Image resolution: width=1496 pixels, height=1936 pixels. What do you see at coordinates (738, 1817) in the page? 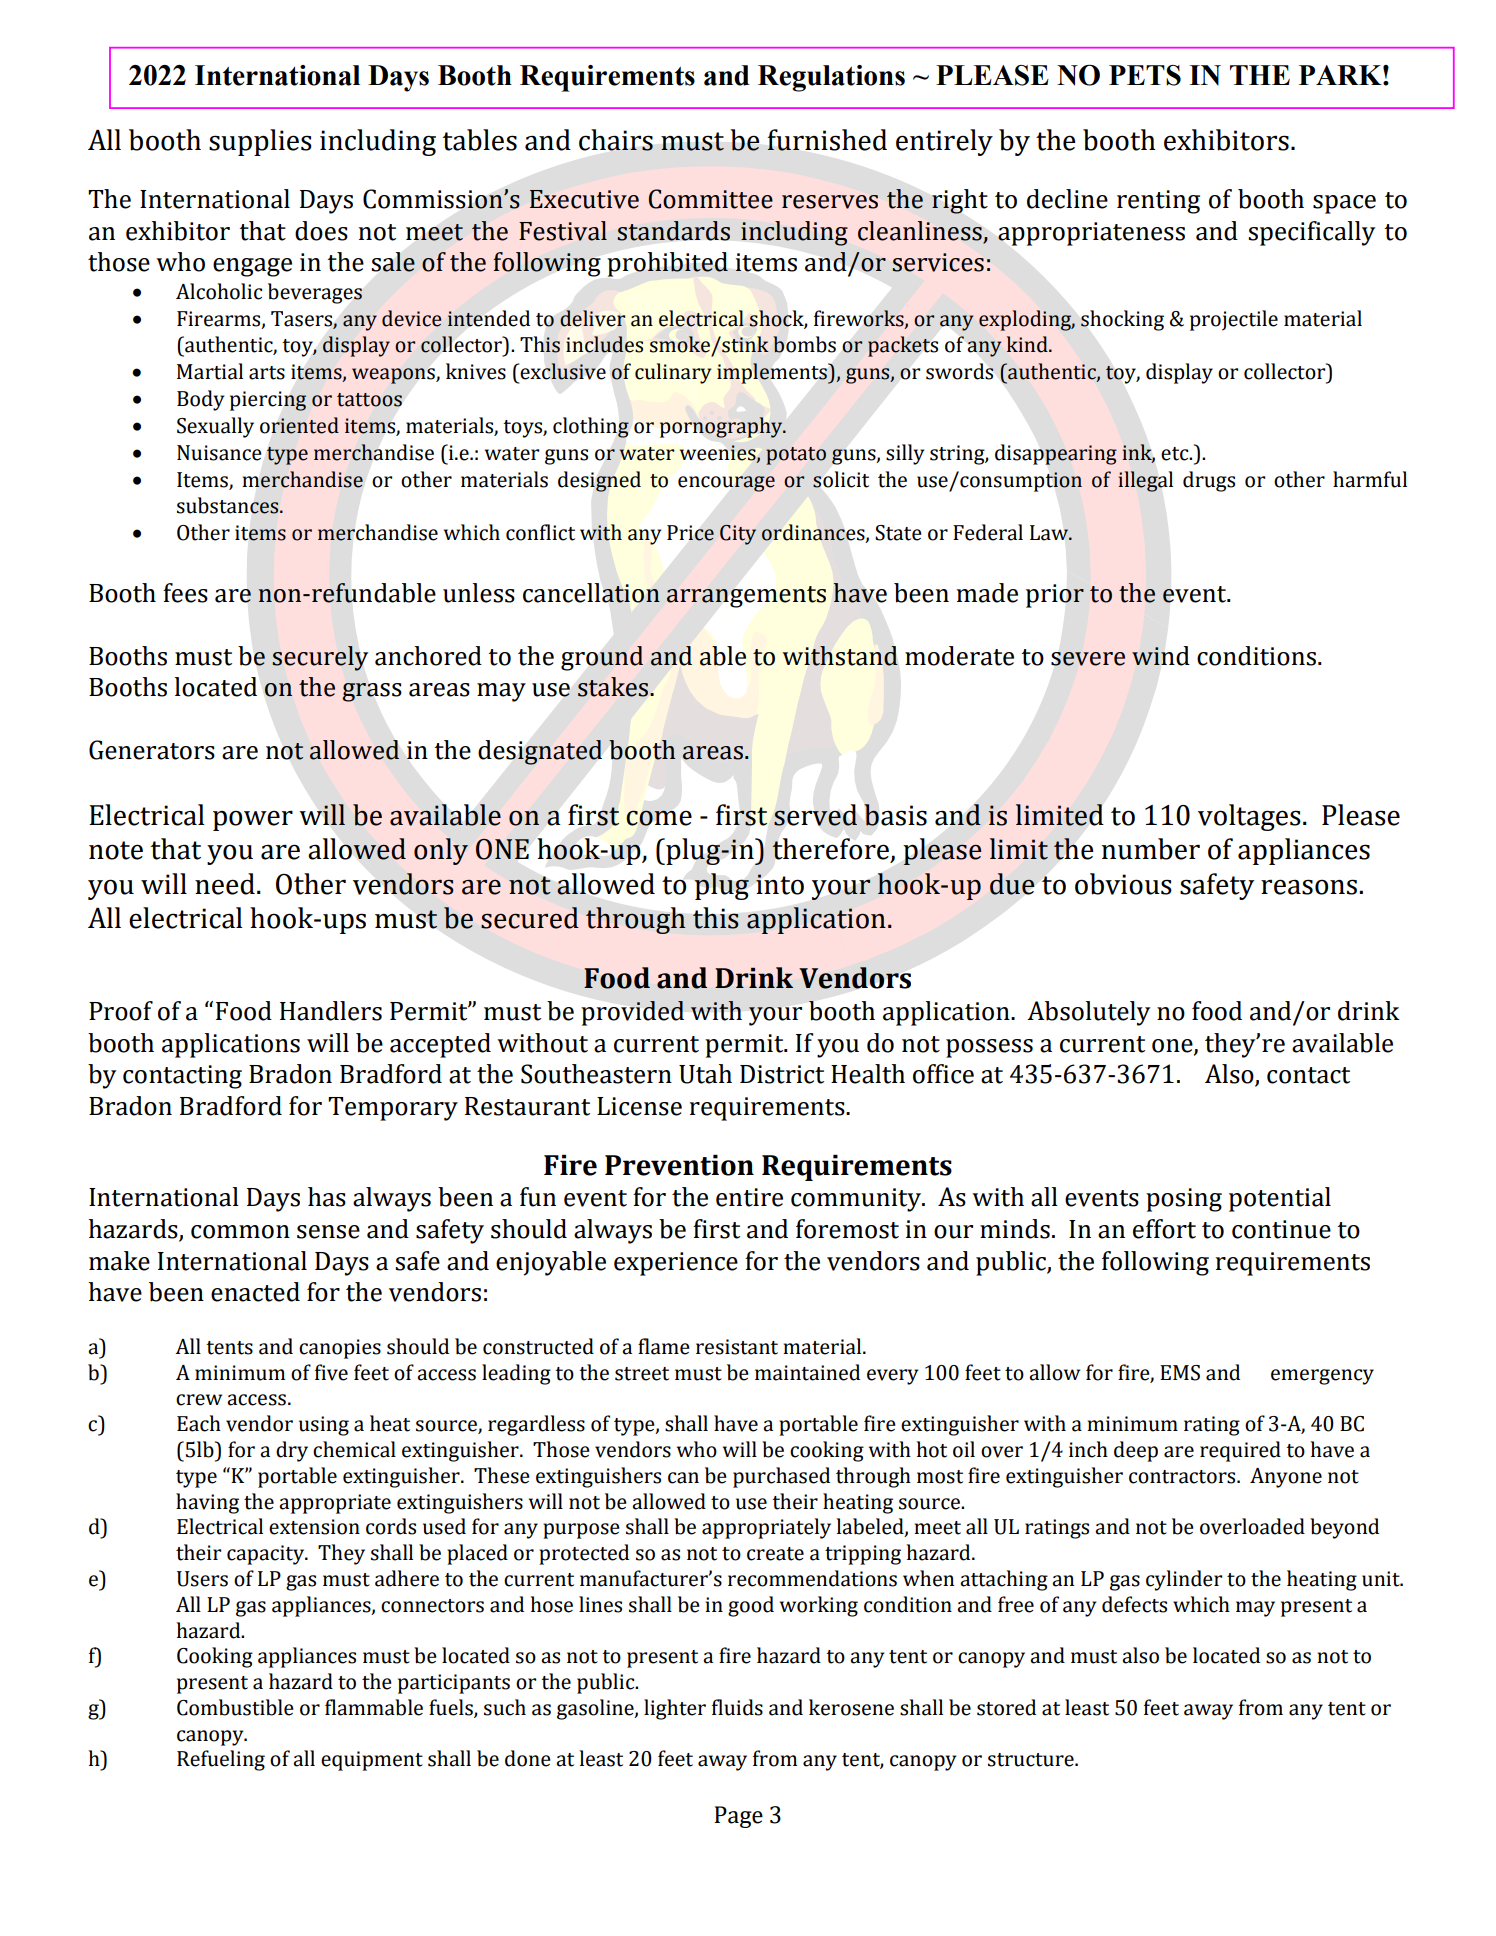
I see `Page` at bounding box center [738, 1817].
